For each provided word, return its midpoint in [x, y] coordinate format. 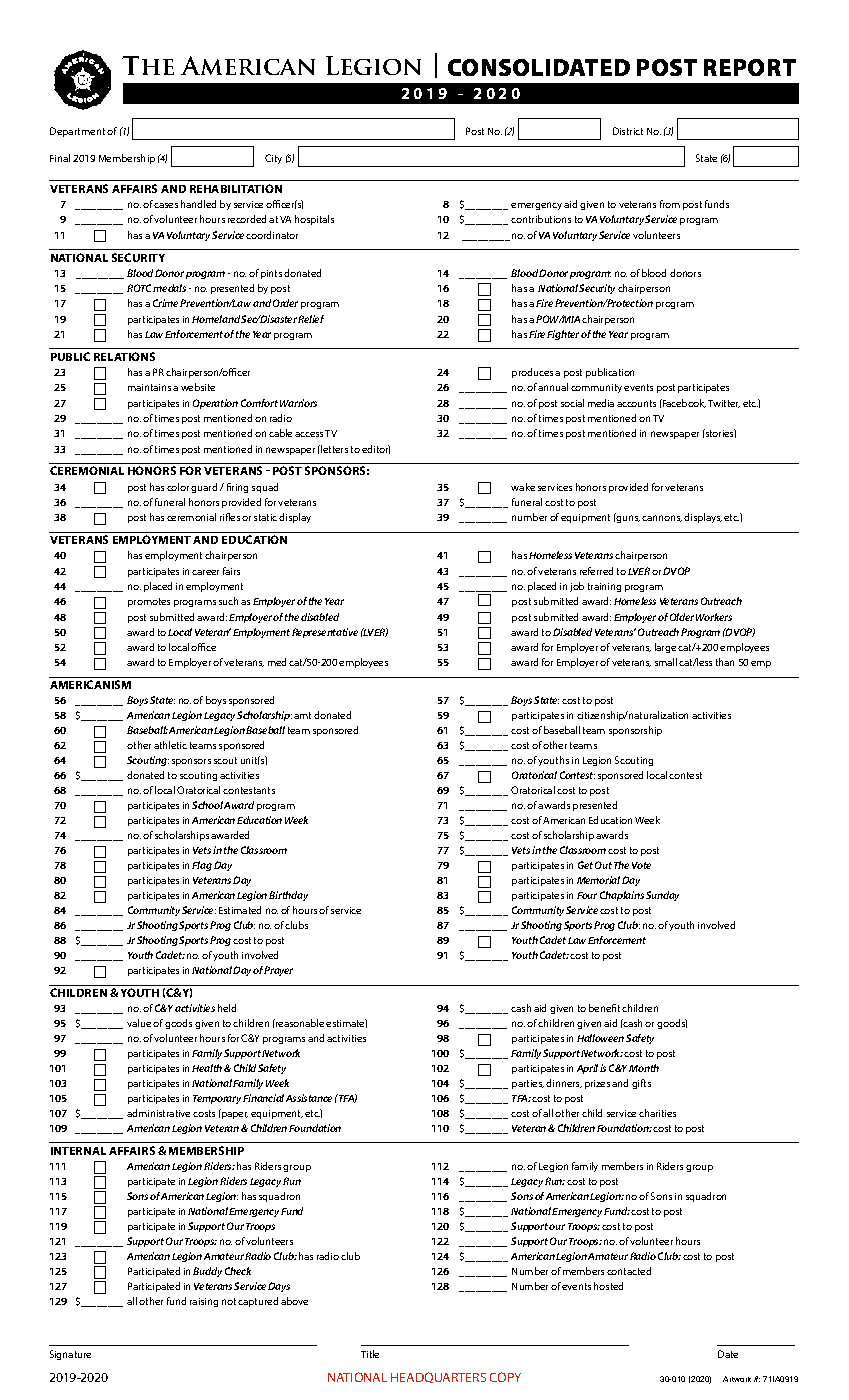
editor [376, 449]
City [273, 159]
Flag [202, 866]
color [178, 487]
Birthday [288, 896]
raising [204, 1302]
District [628, 131]
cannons [662, 518]
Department [77, 132]
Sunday [662, 896]
